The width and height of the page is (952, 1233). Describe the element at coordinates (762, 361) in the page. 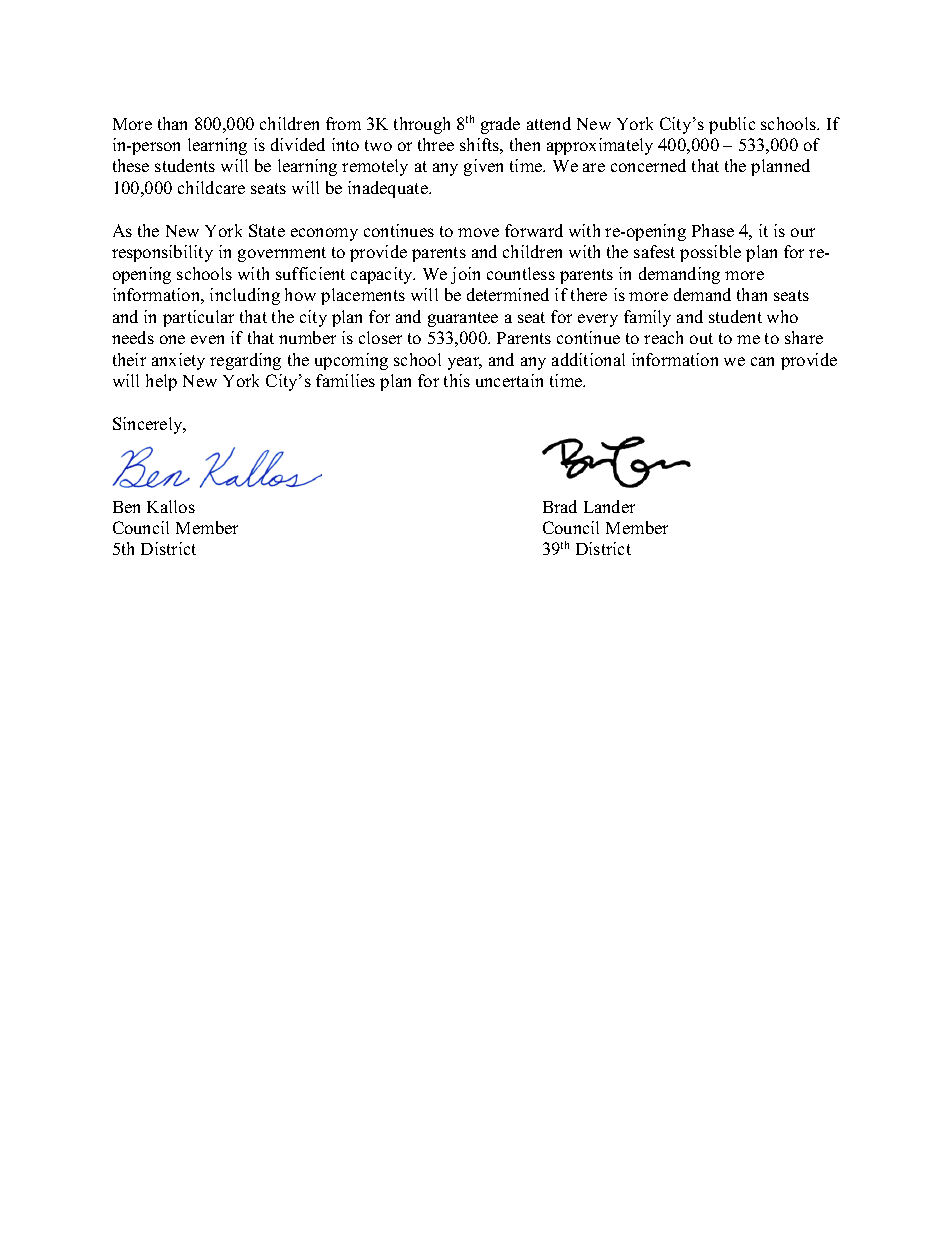

I see `can` at that location.
